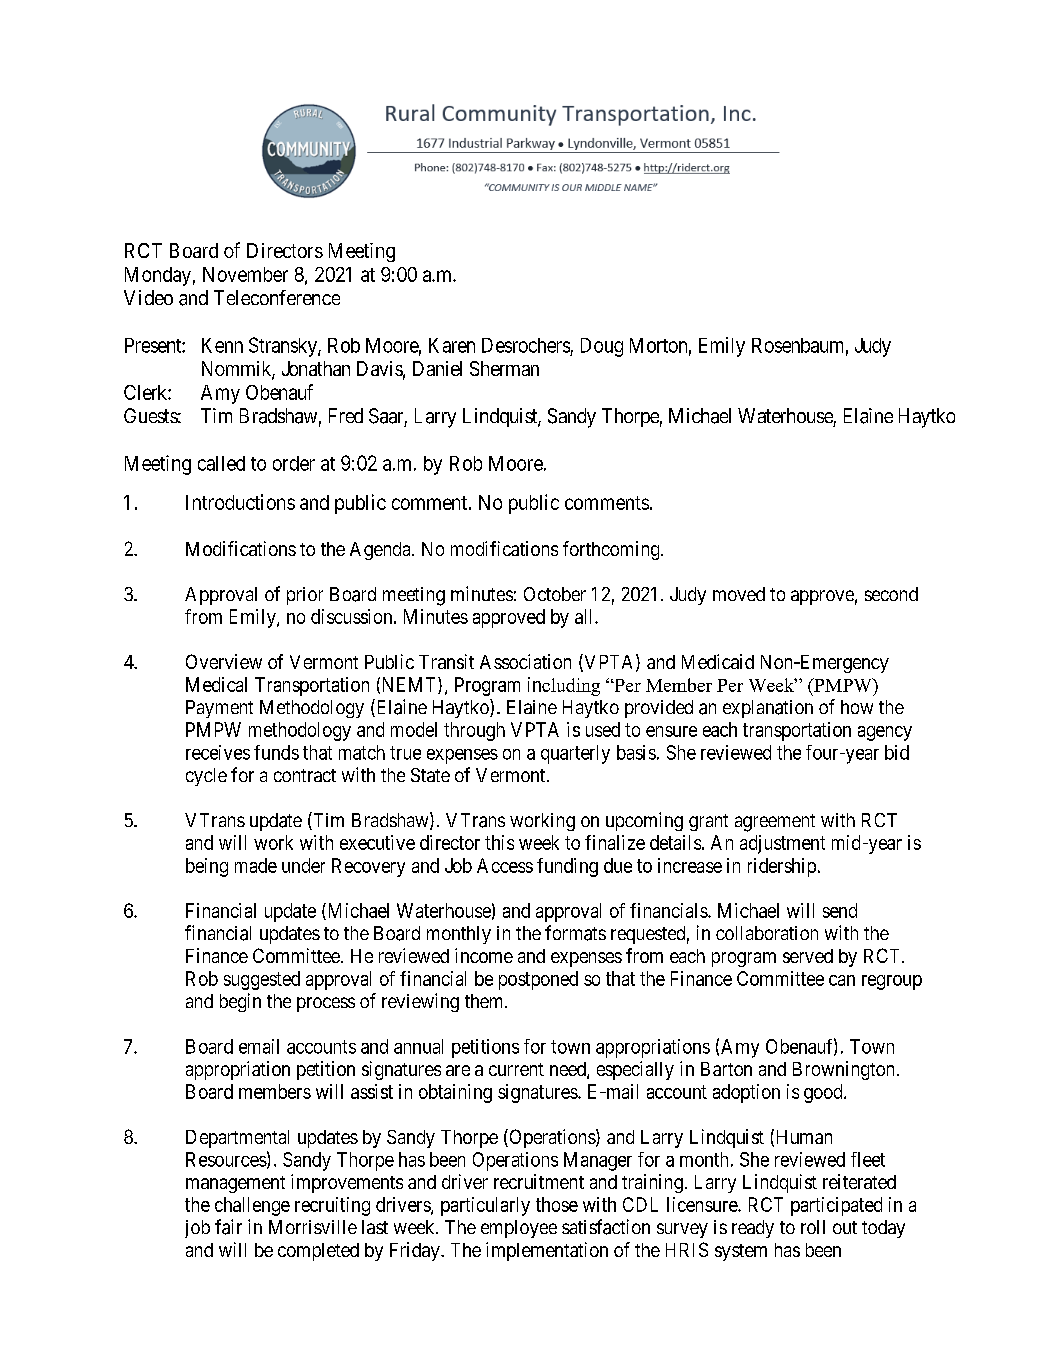 The width and height of the image is (1047, 1354). Describe the element at coordinates (218, 752) in the image. I see `receives` at that location.
